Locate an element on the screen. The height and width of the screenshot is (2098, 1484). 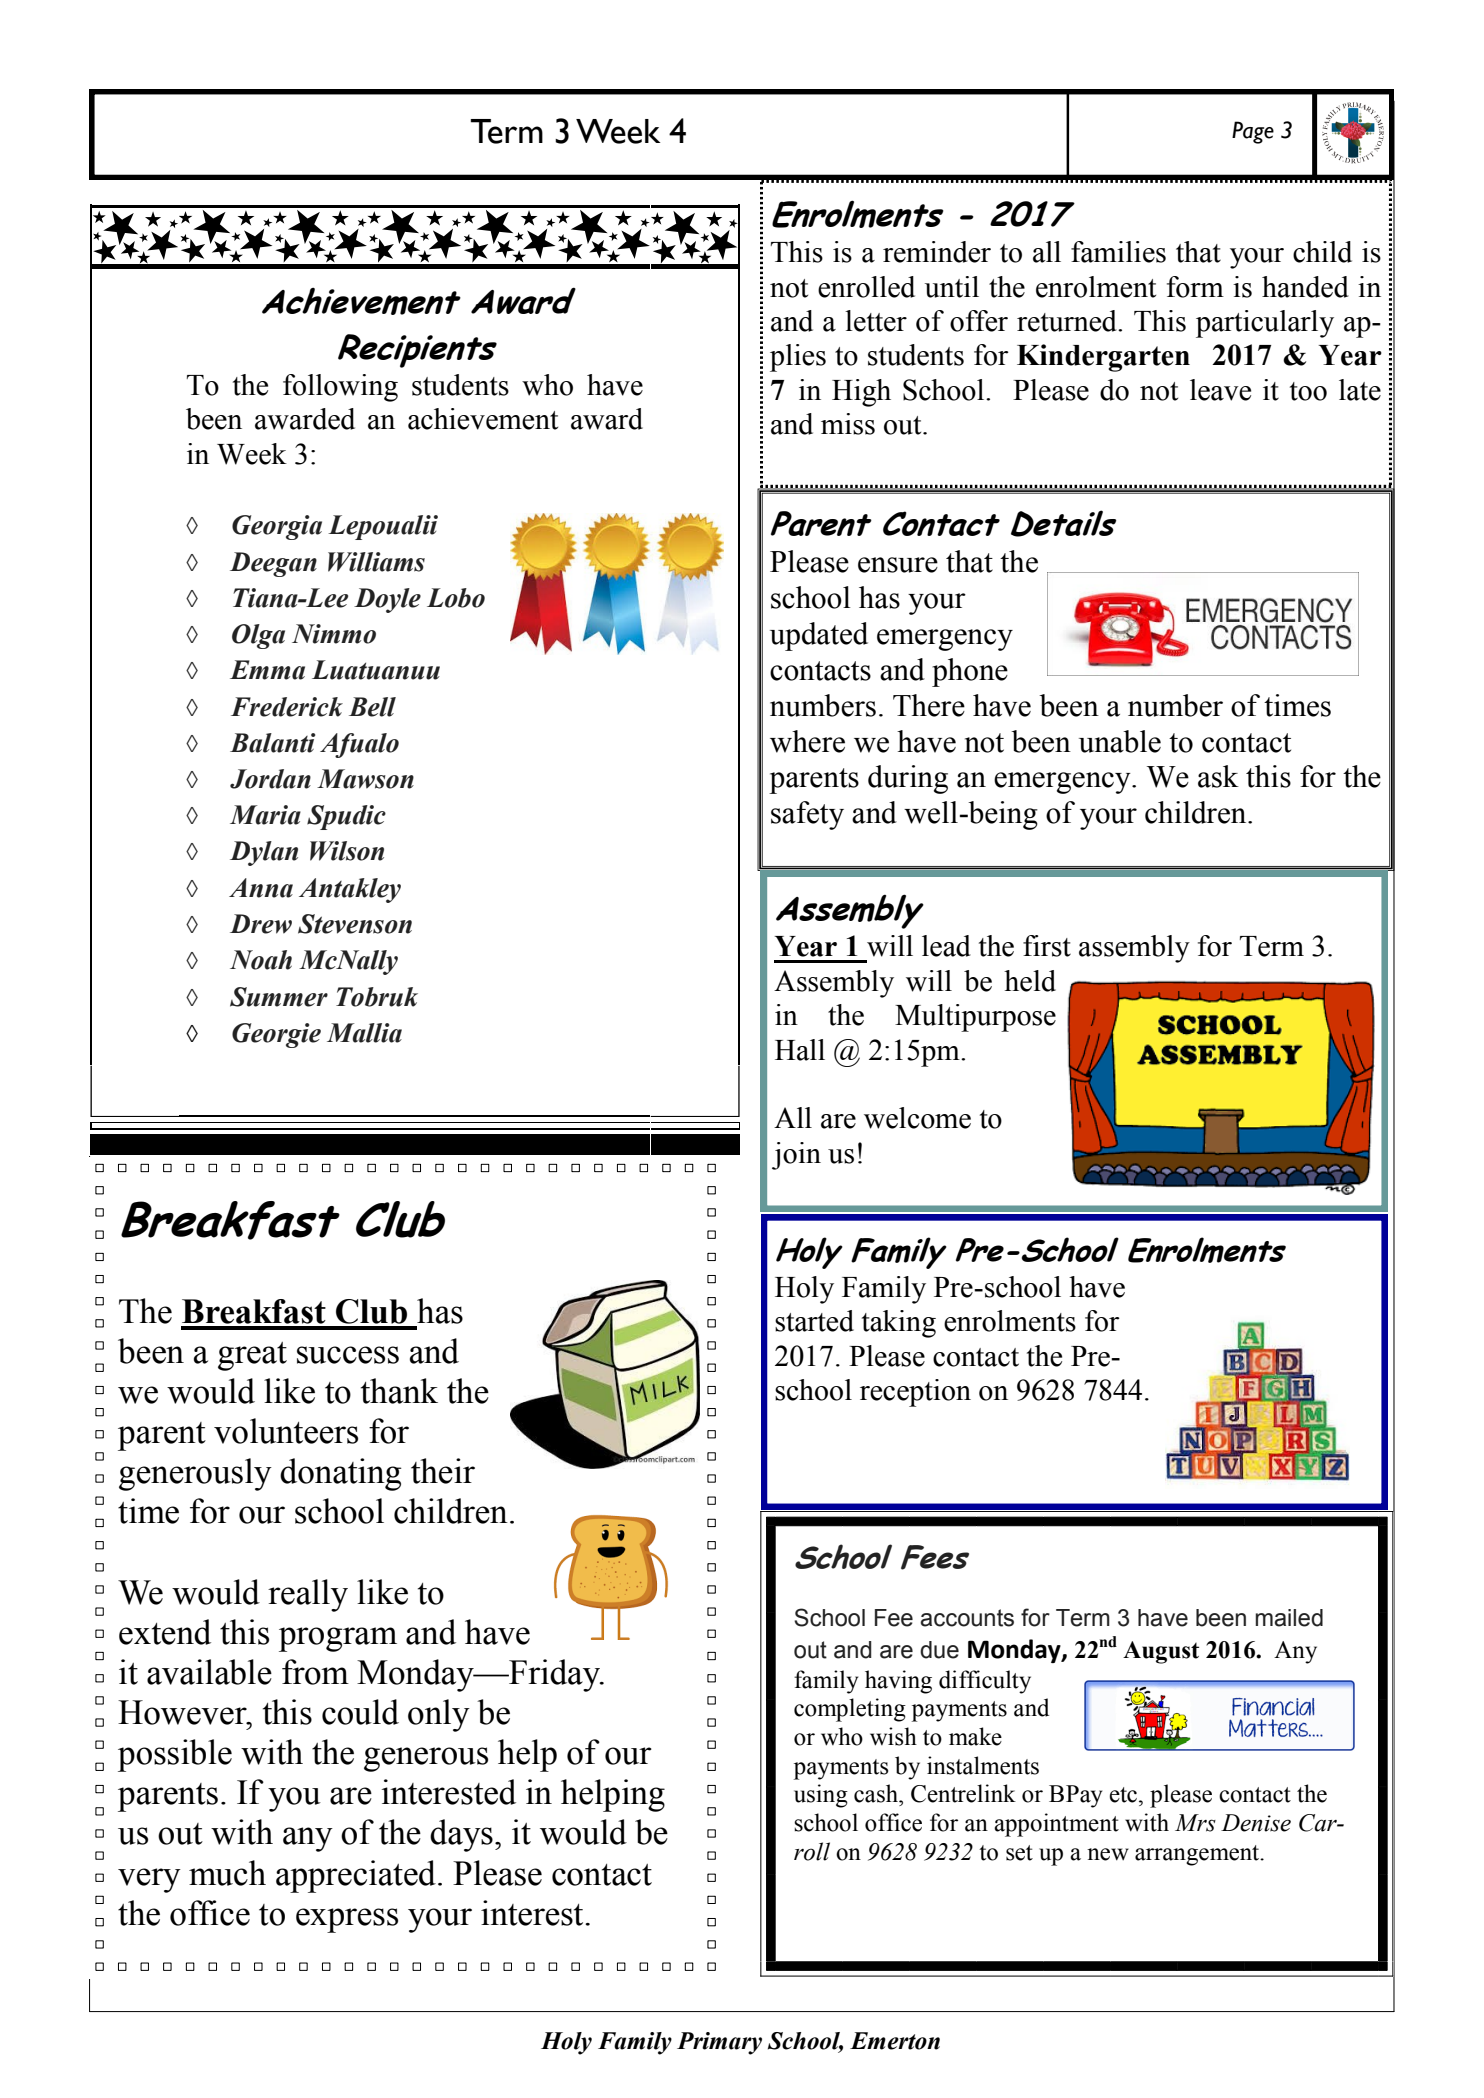
Jordan is located at coordinates (270, 779).
